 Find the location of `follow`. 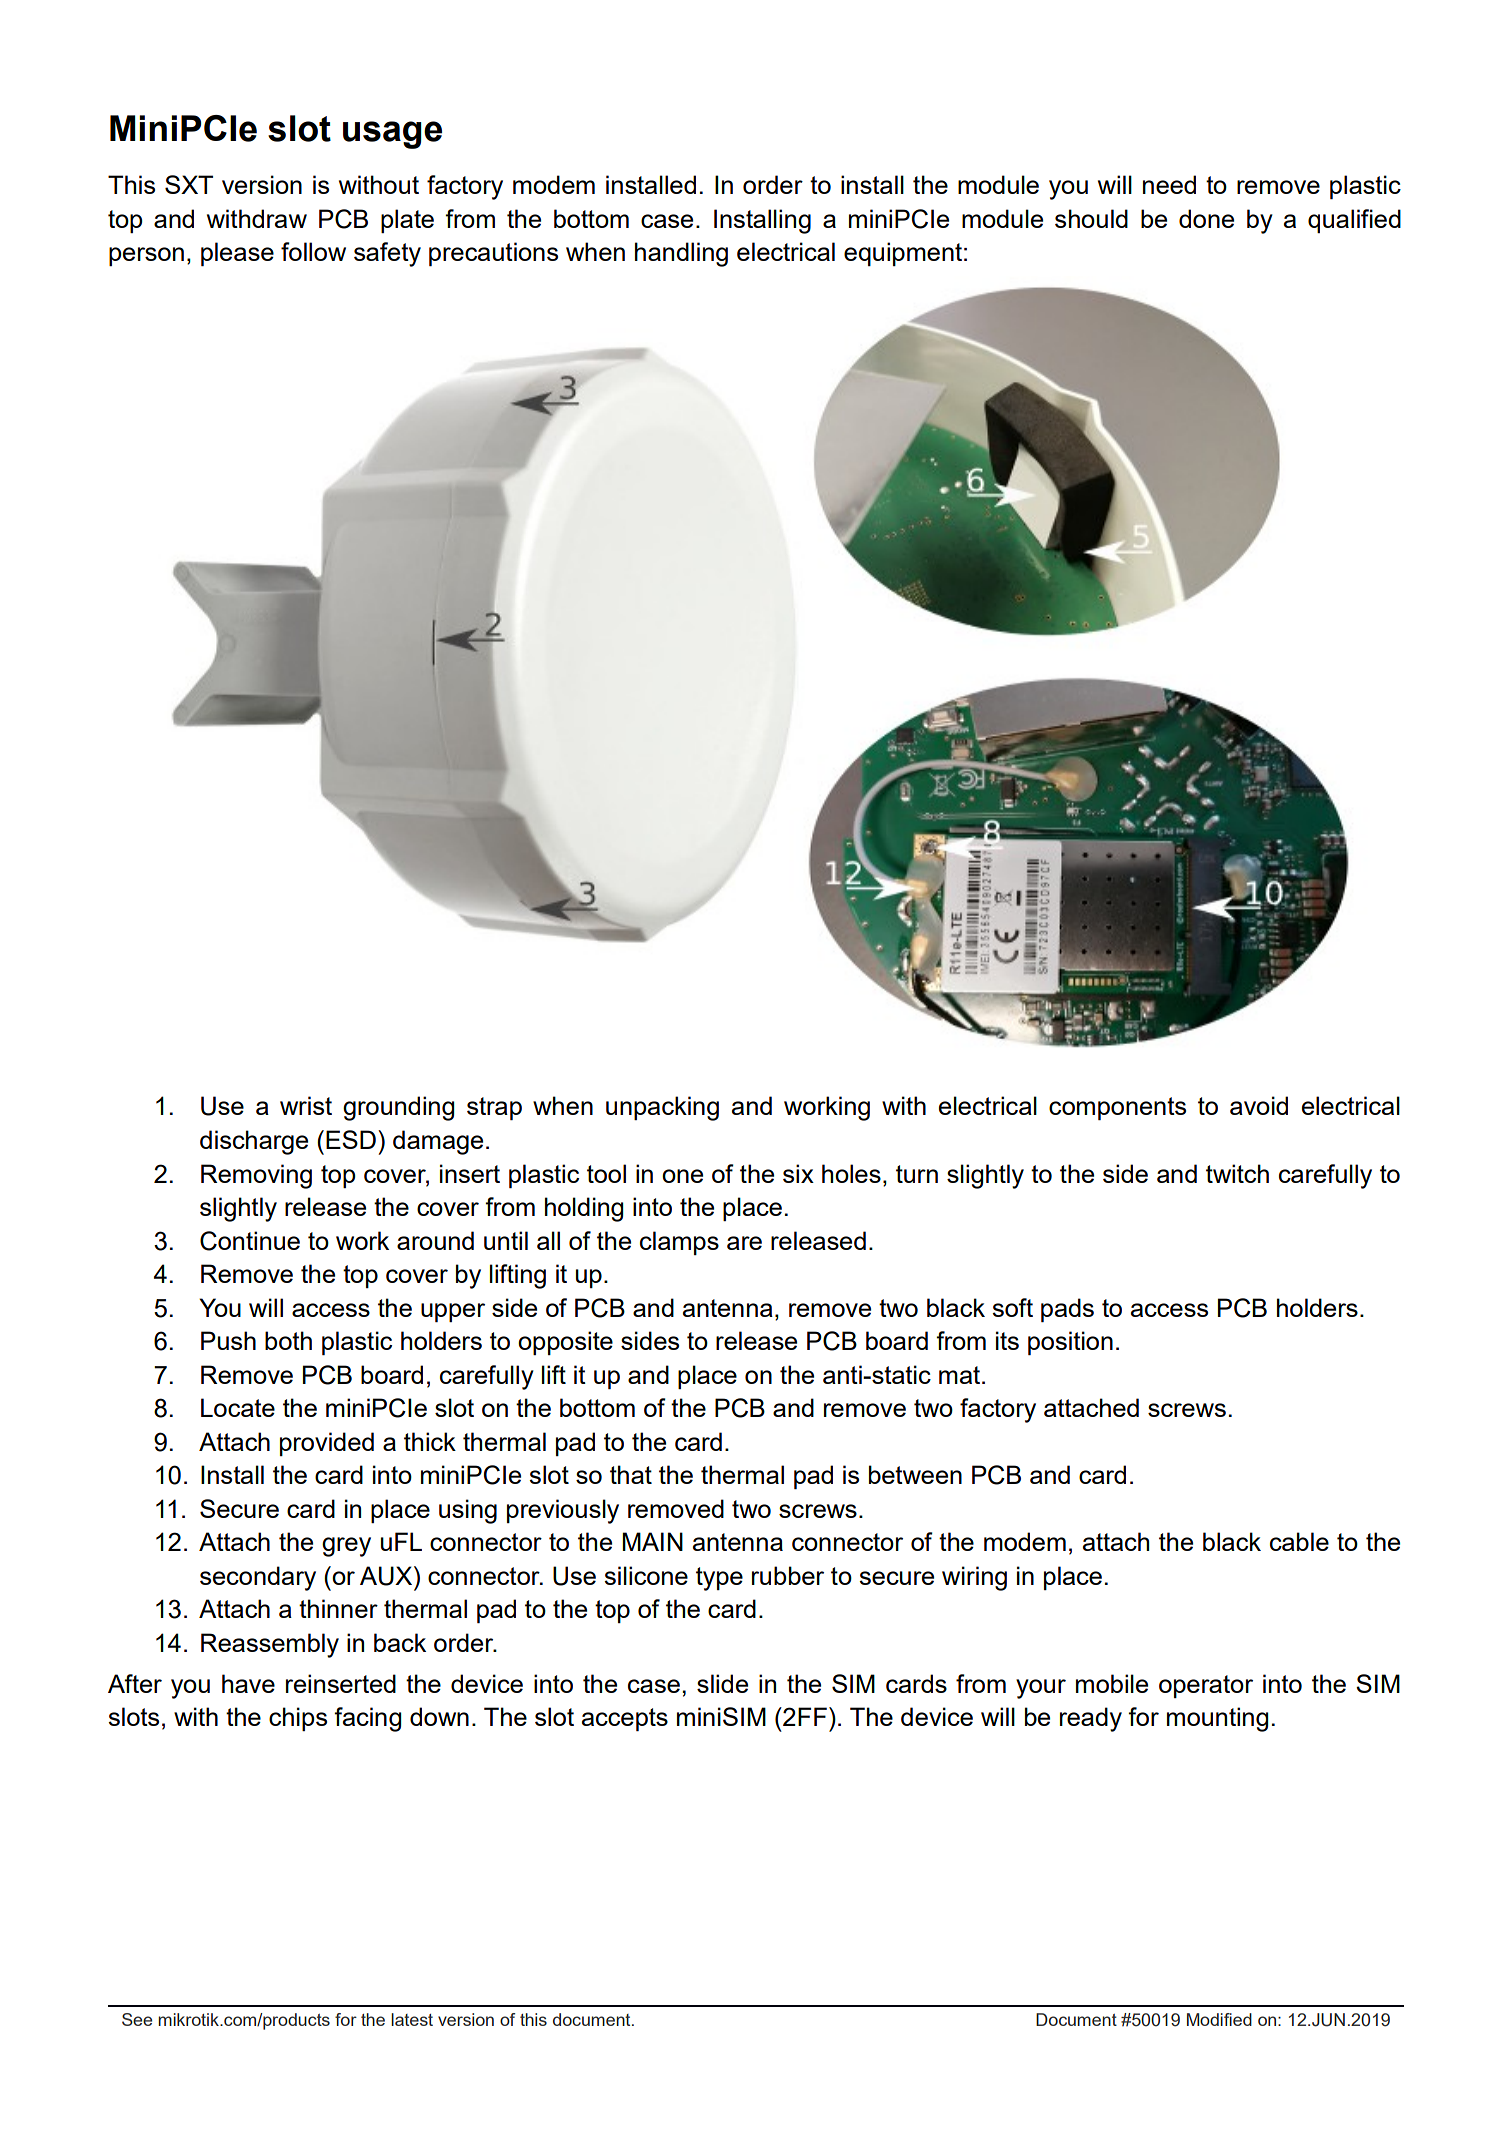

follow is located at coordinates (313, 251).
